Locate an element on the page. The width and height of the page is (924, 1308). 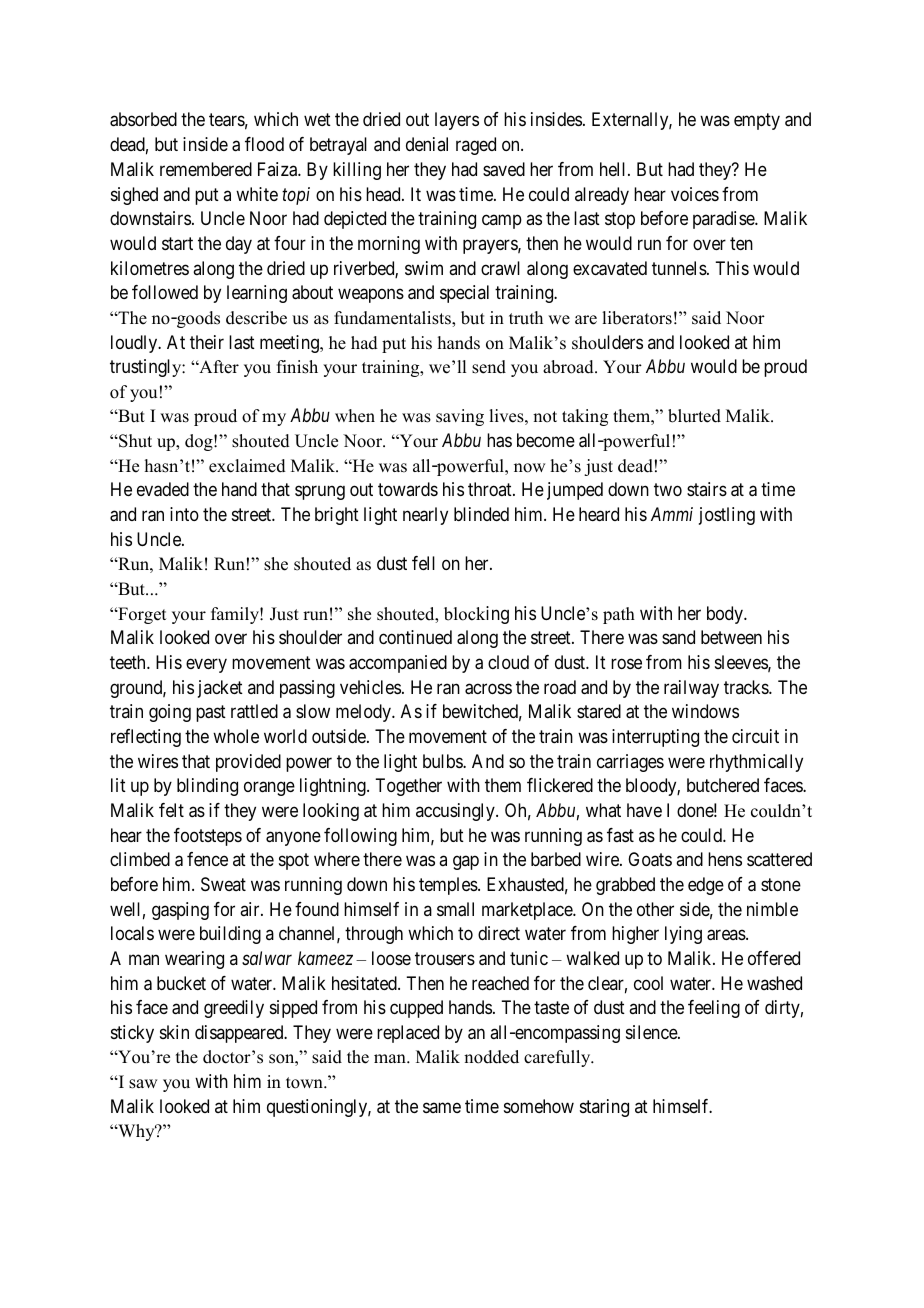
saving is located at coordinates (460, 417).
